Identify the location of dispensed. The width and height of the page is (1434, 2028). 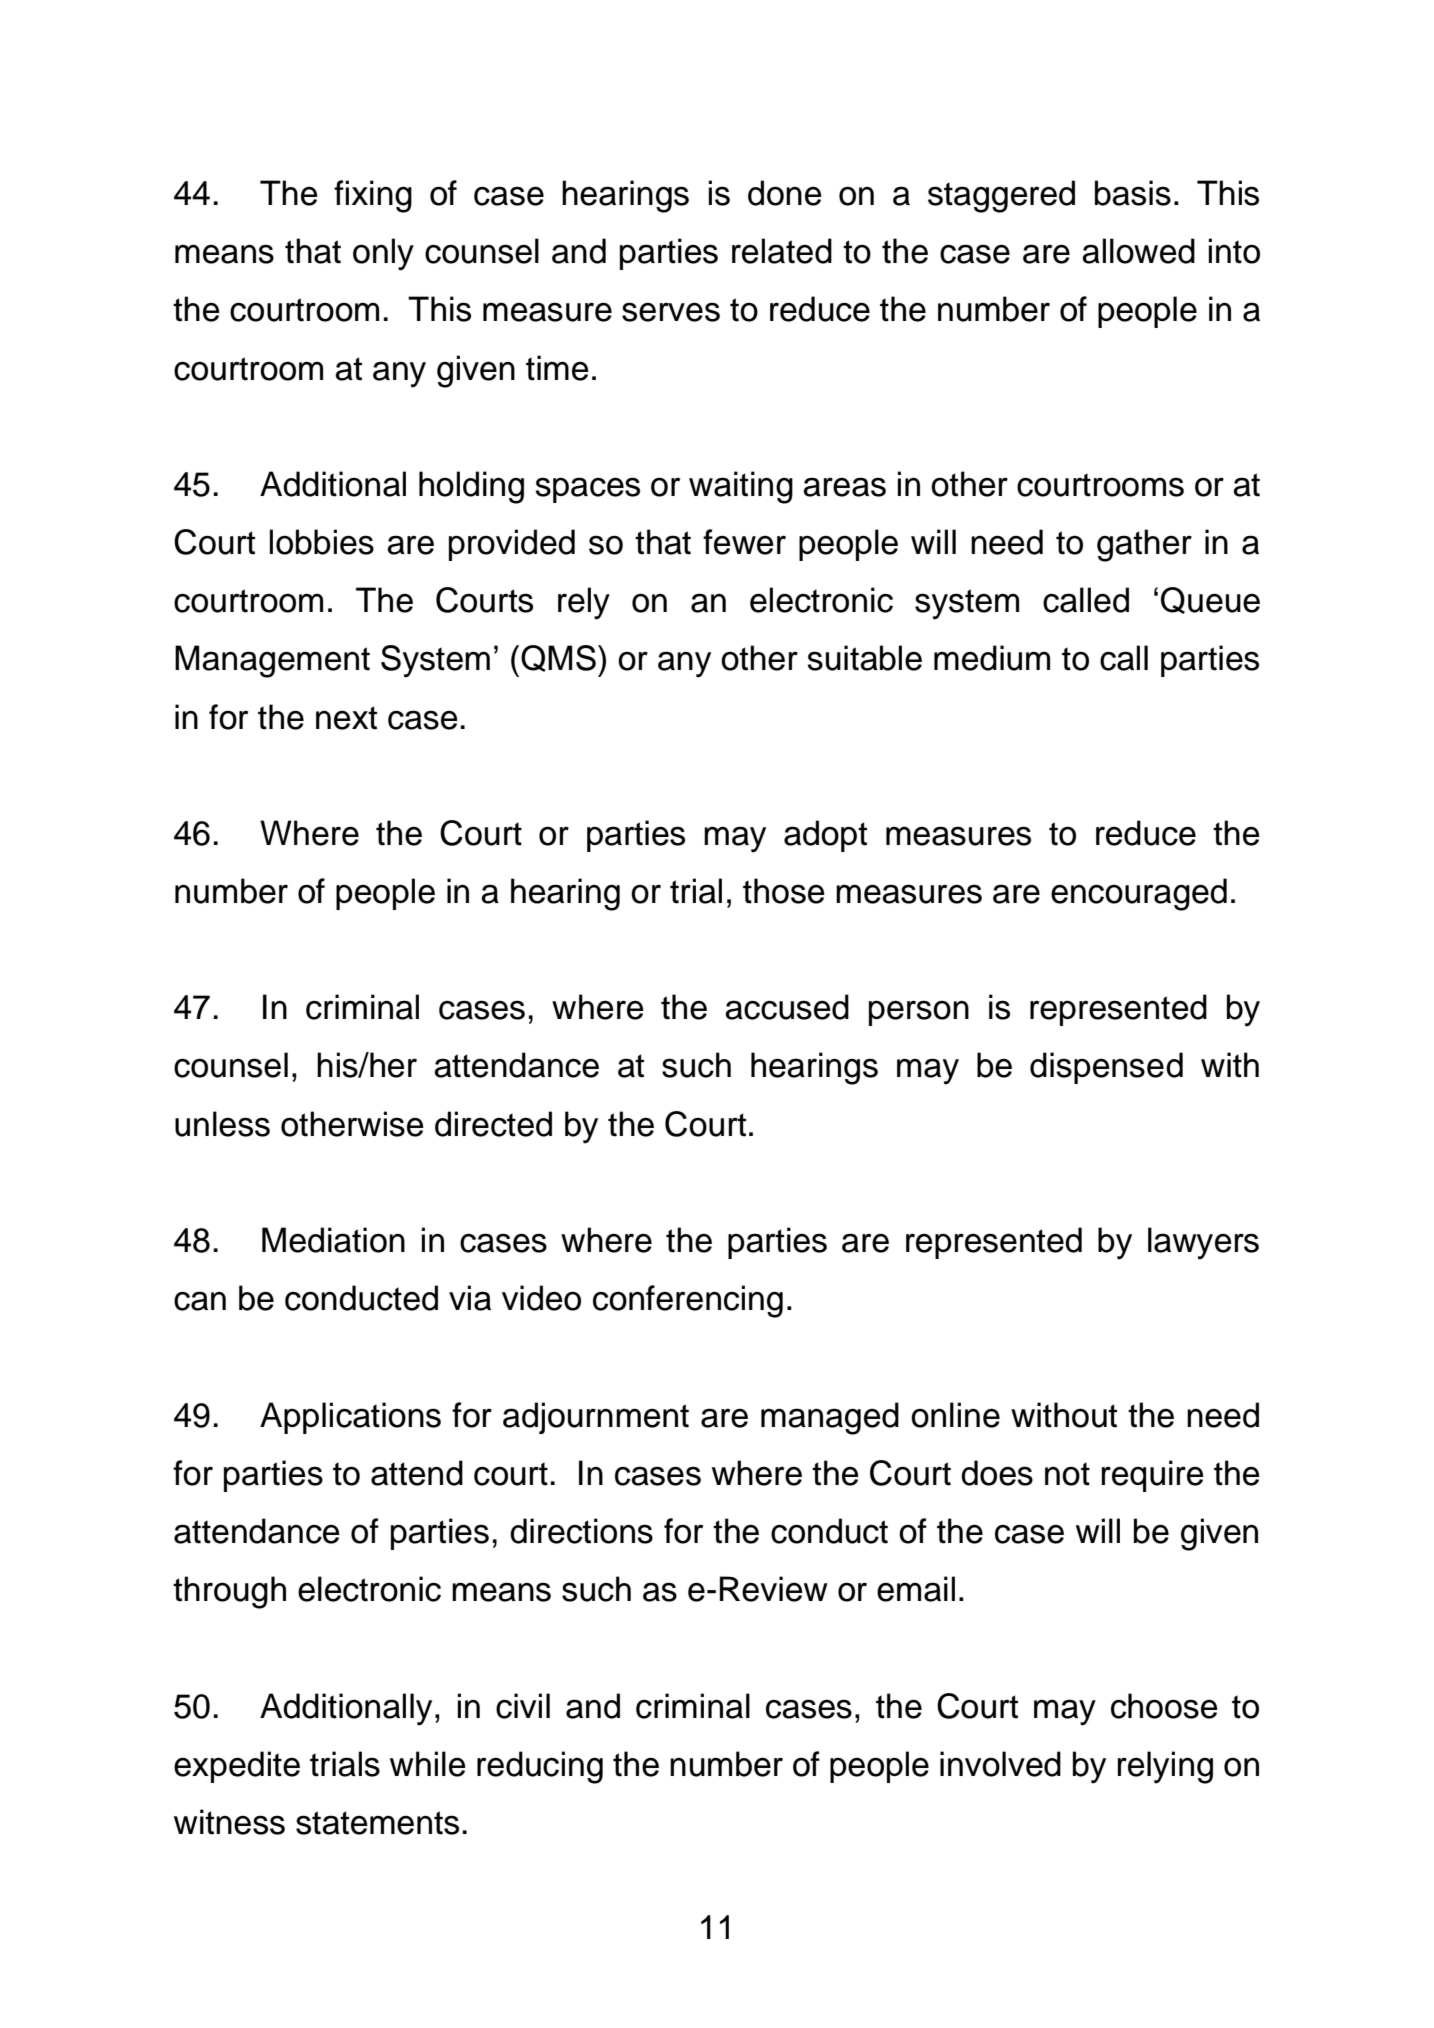
(1106, 1068).
